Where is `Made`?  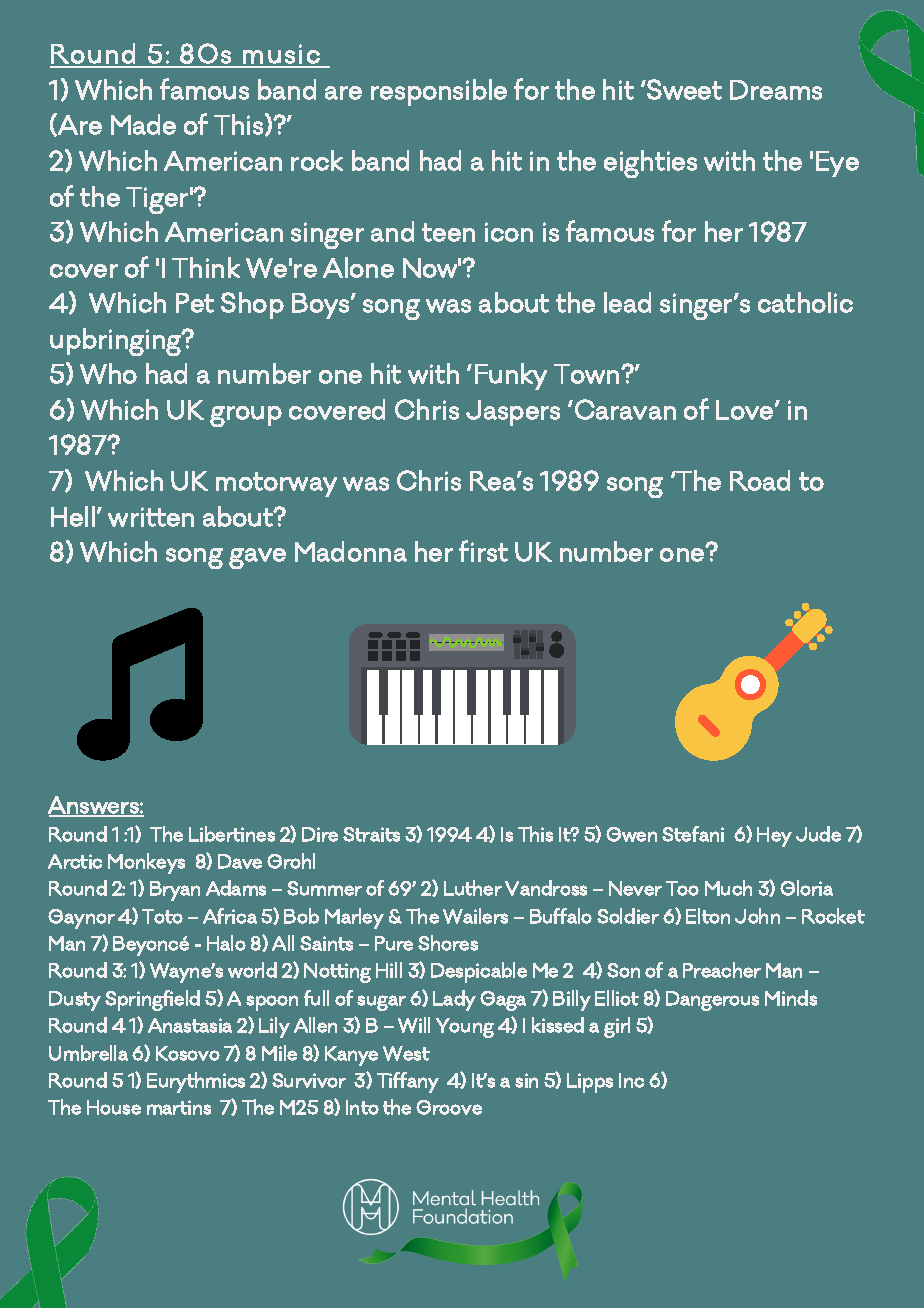
Made is located at coordinates (143, 124).
